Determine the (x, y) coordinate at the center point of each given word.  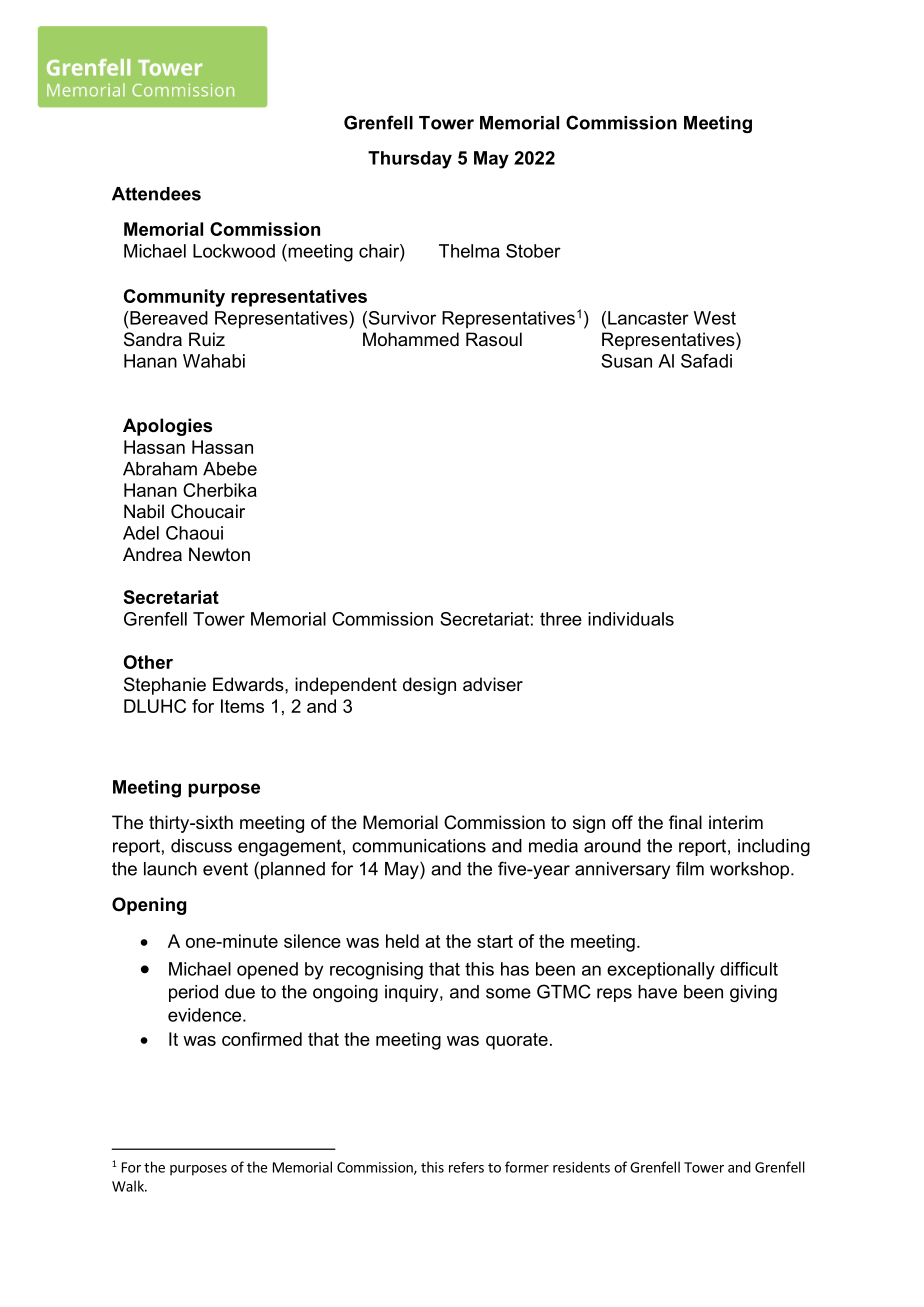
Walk (129, 1186)
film (690, 868)
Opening (149, 906)
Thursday (410, 160)
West (715, 318)
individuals (631, 619)
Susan (626, 361)
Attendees (156, 194)
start (495, 941)
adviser (493, 684)
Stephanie (165, 686)
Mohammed (411, 339)
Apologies (167, 427)
